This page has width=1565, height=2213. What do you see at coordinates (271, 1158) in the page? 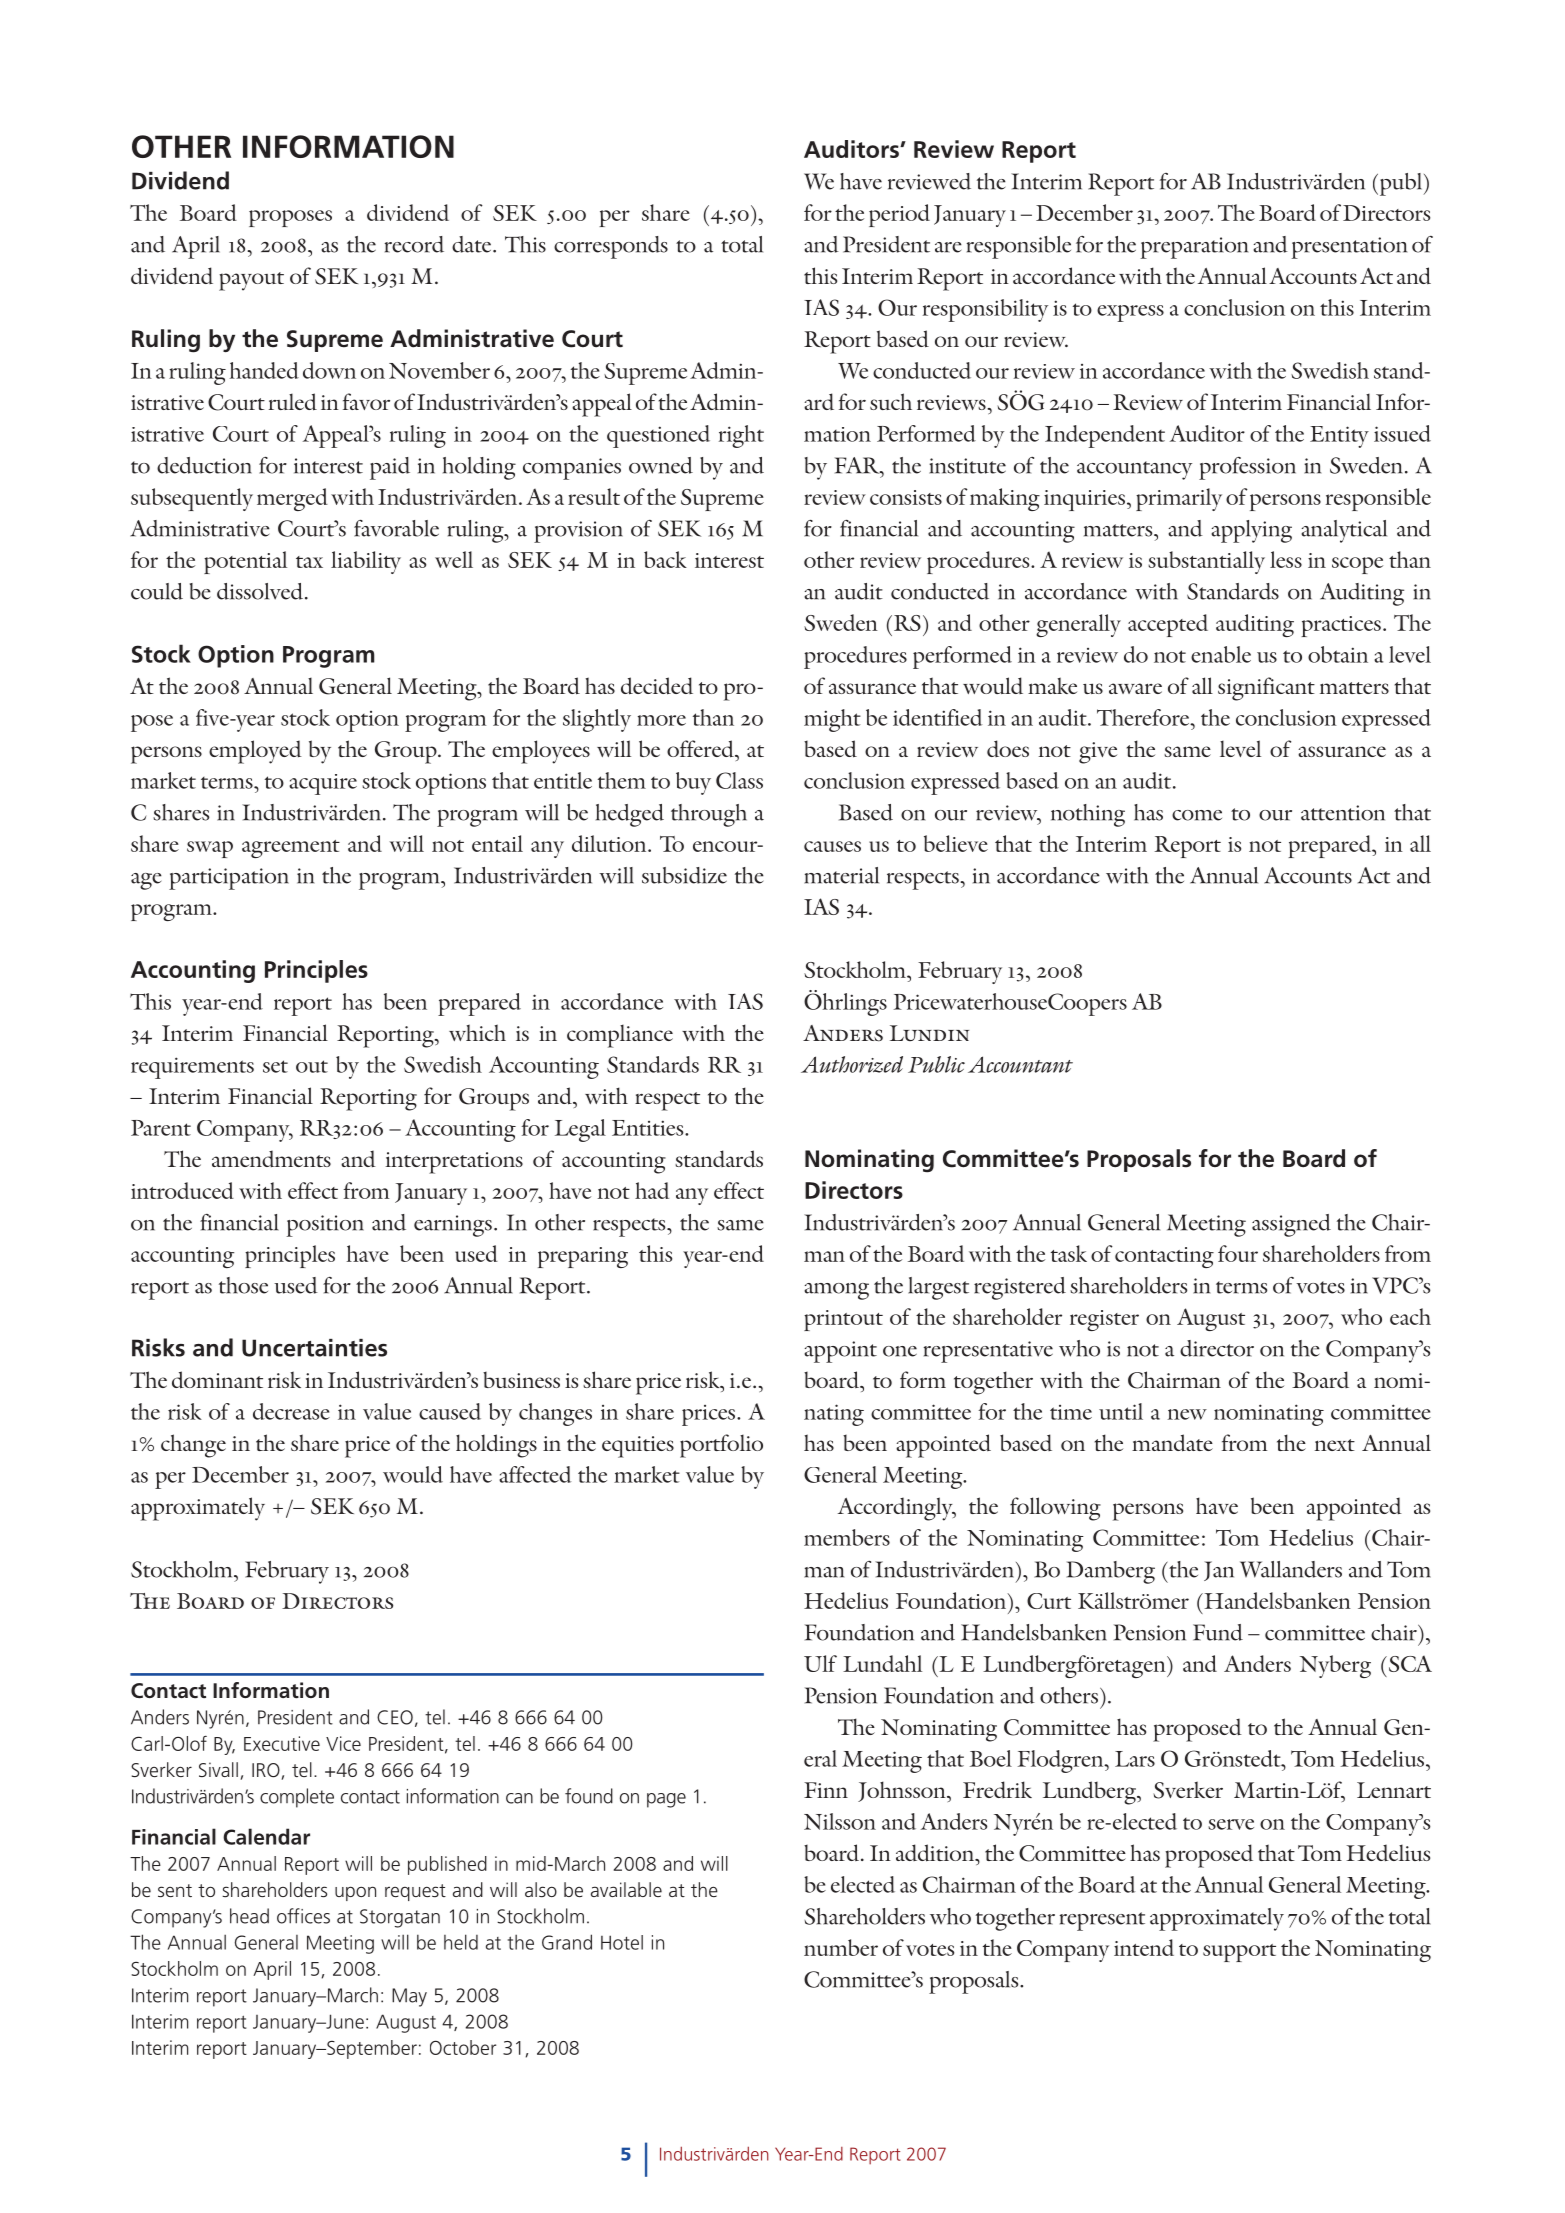
I see `amendments` at bounding box center [271, 1158].
